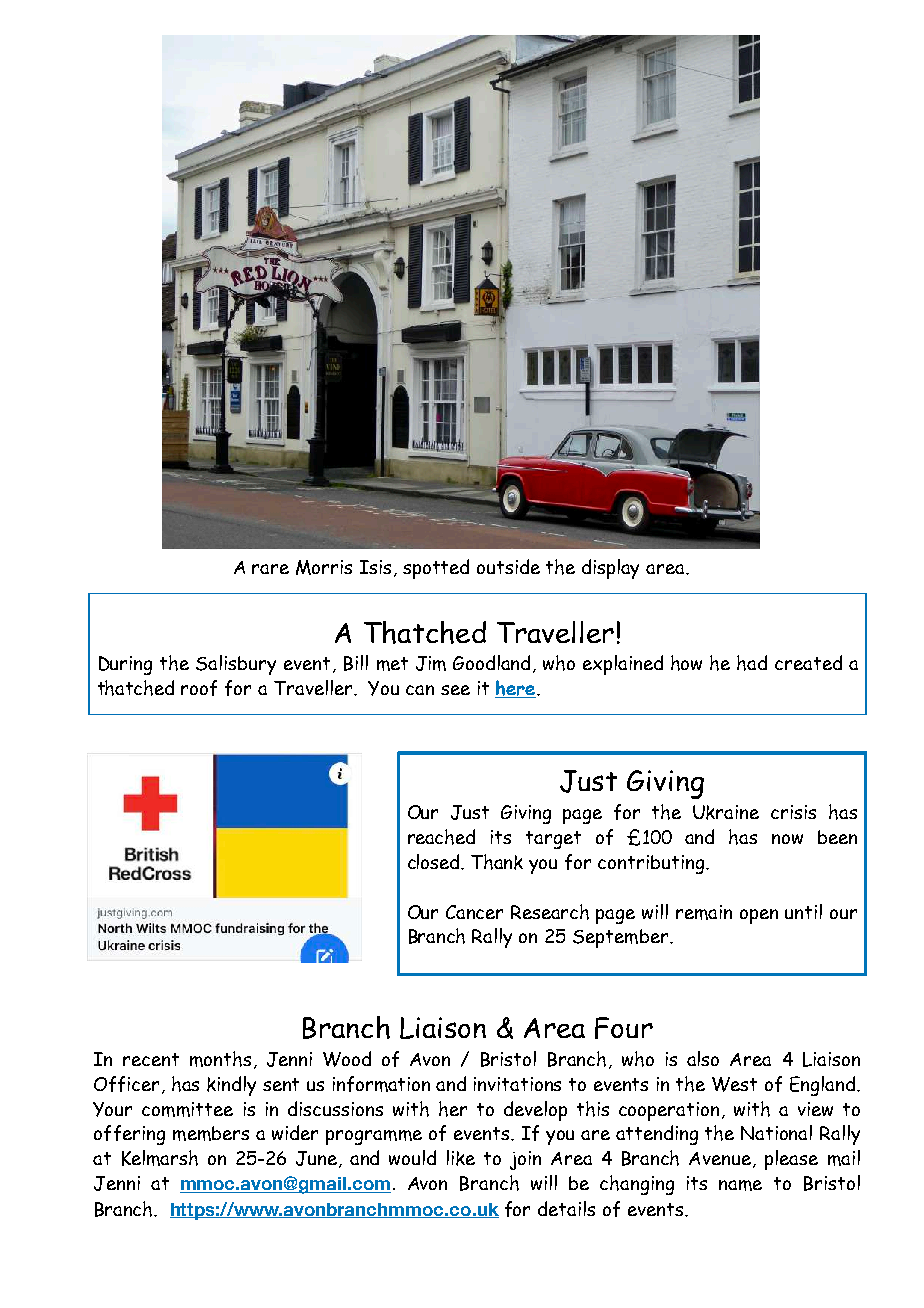 The width and height of the screenshot is (924, 1308). What do you see at coordinates (517, 1084) in the screenshot?
I see `invitations` at bounding box center [517, 1084].
